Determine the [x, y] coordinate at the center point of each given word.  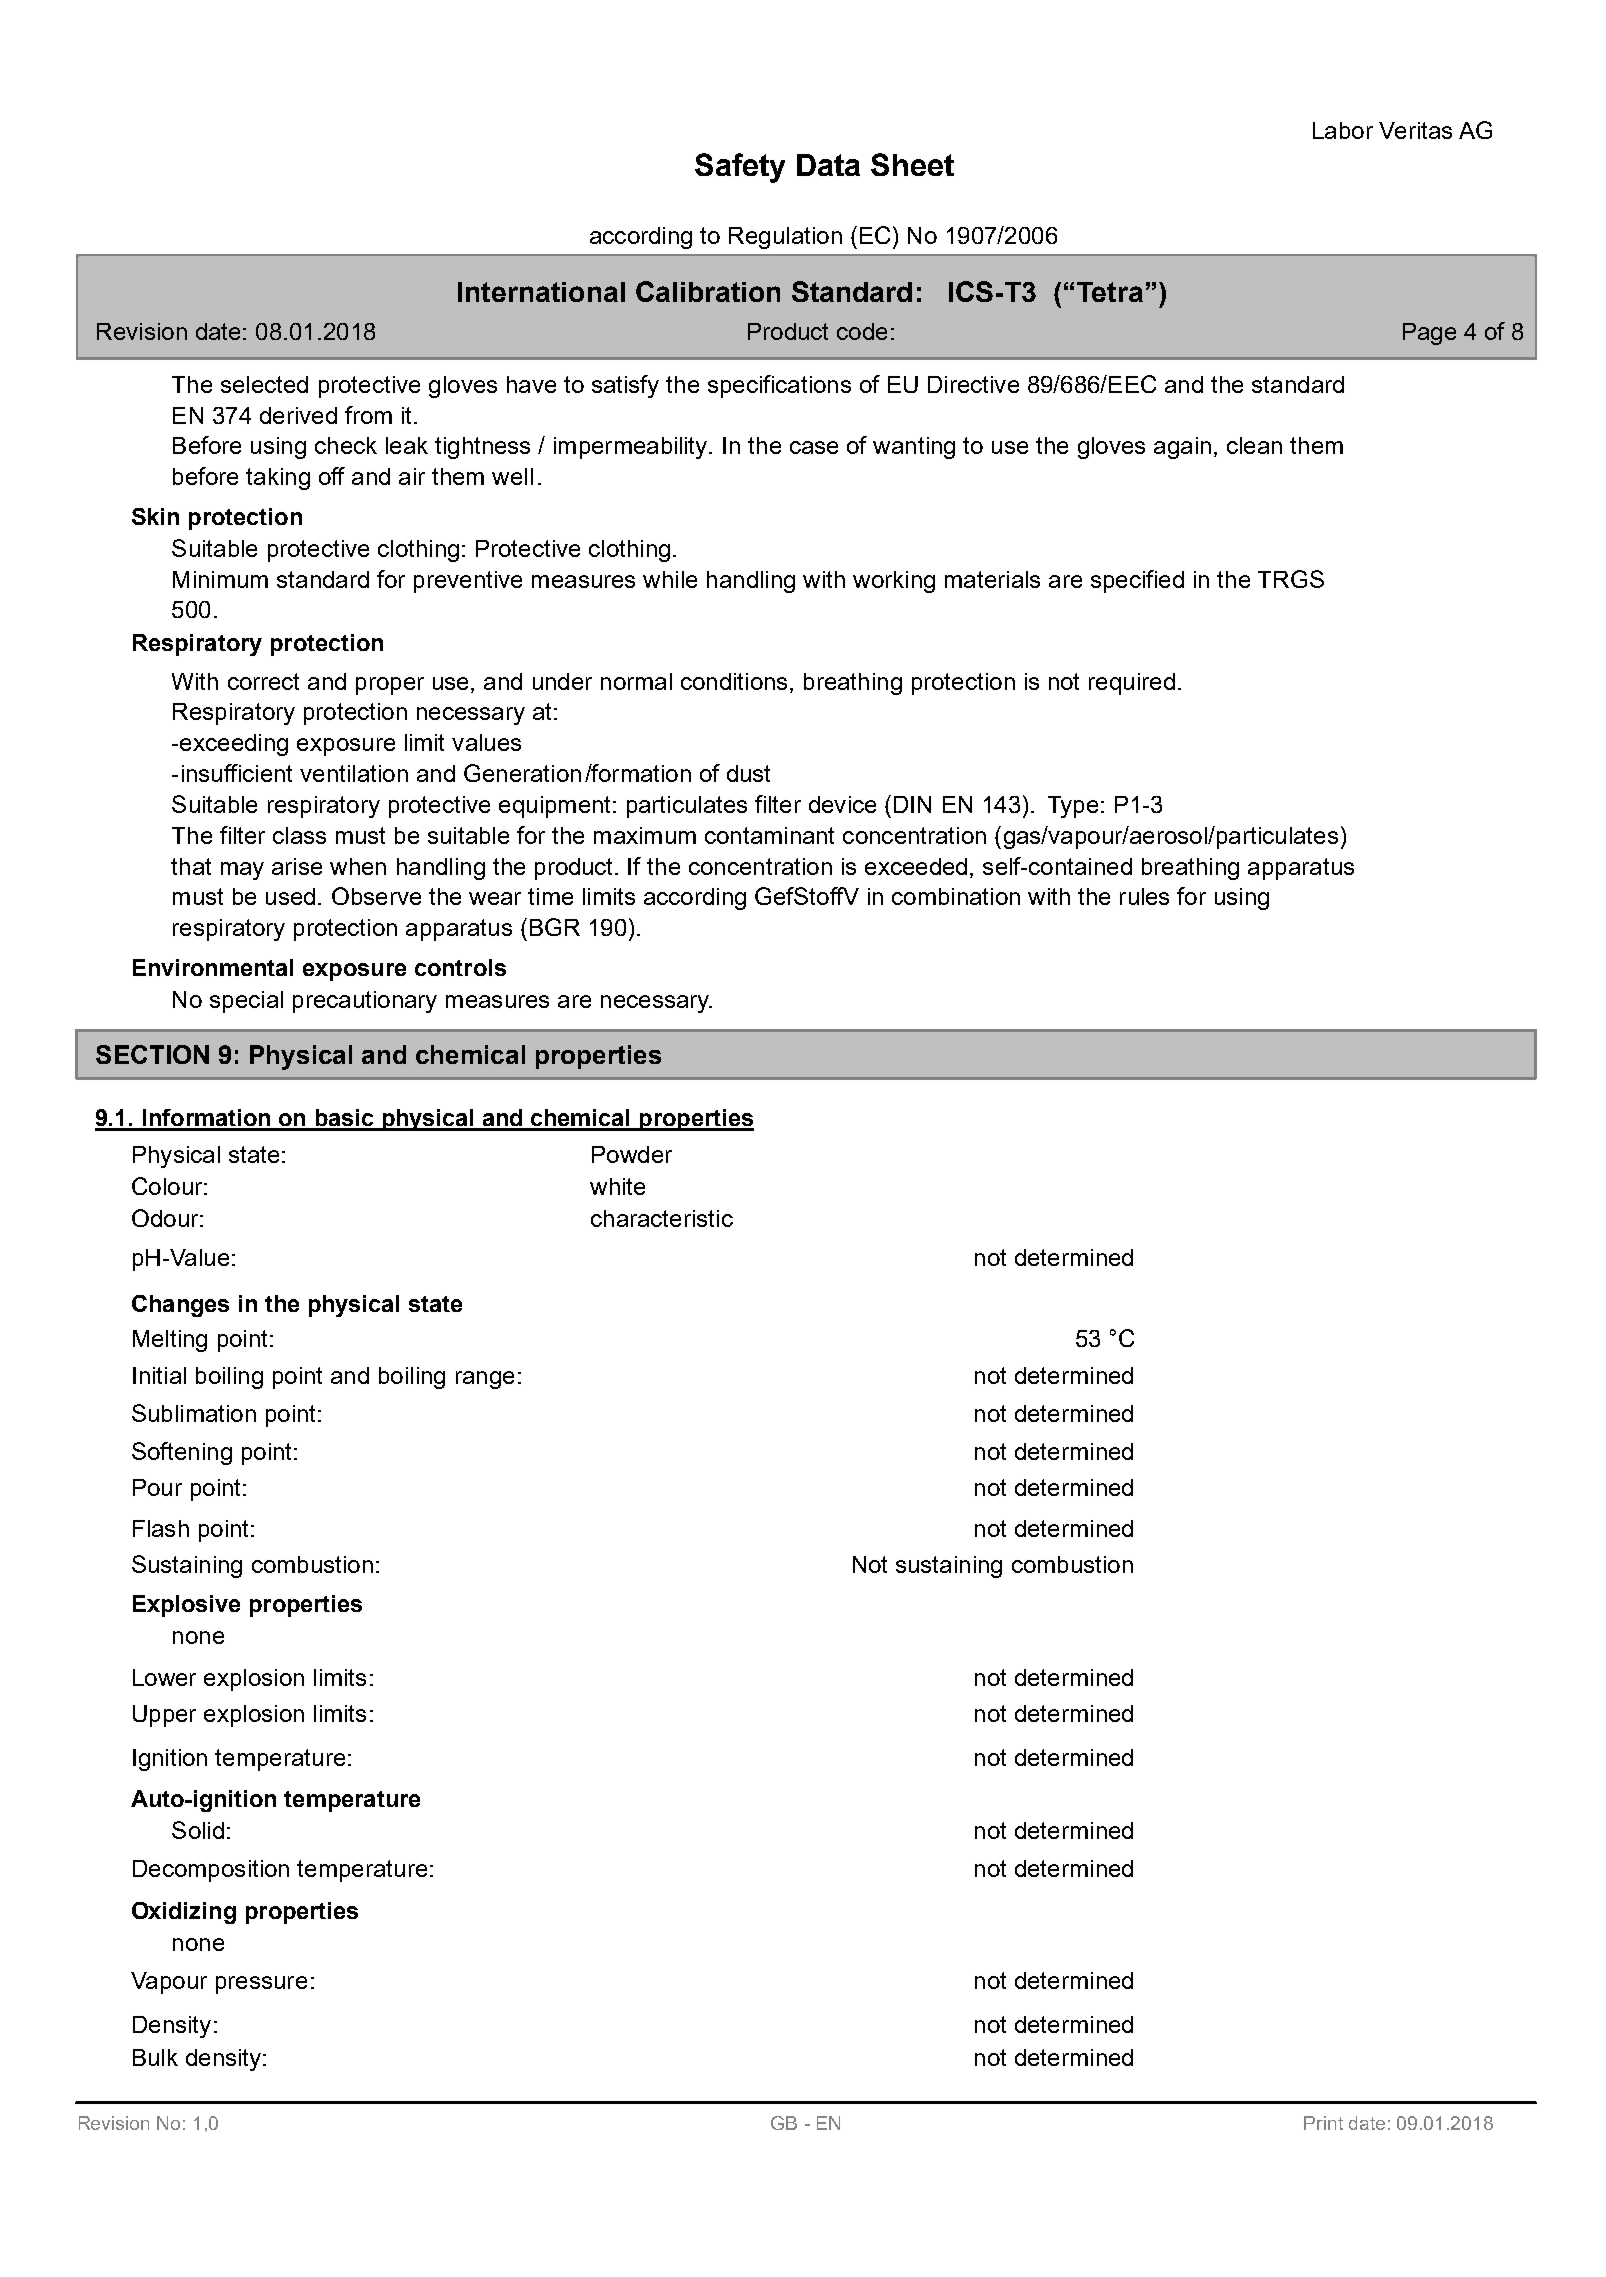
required [1132, 684]
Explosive [186, 1606]
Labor [1343, 130]
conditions [734, 681]
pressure [261, 1985]
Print [1323, 2123]
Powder [632, 1154]
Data [828, 165]
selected [264, 384]
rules [1144, 896]
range [485, 1380]
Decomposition [211, 1871]
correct [263, 681]
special [246, 1002]
